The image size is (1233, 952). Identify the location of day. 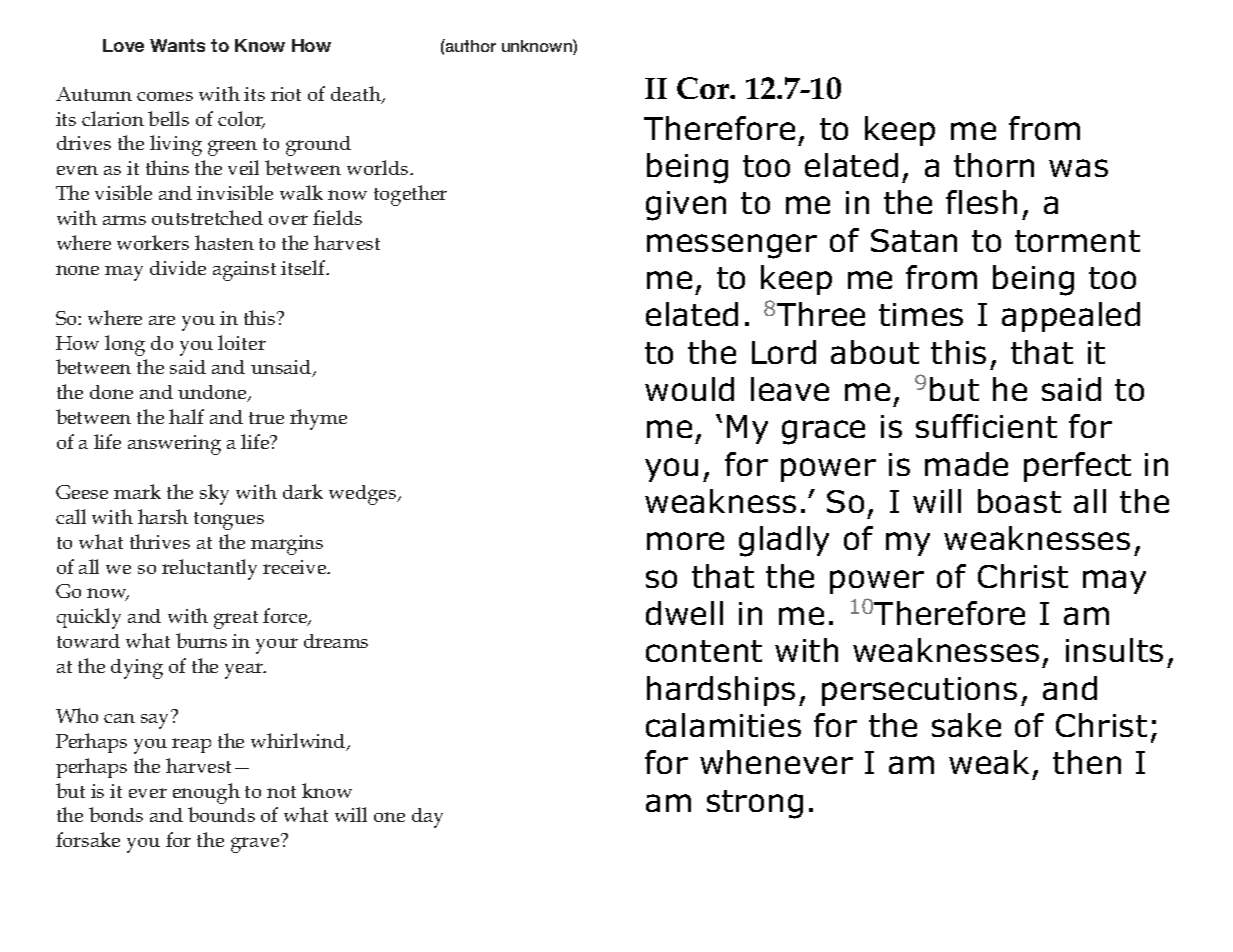
(427, 818).
